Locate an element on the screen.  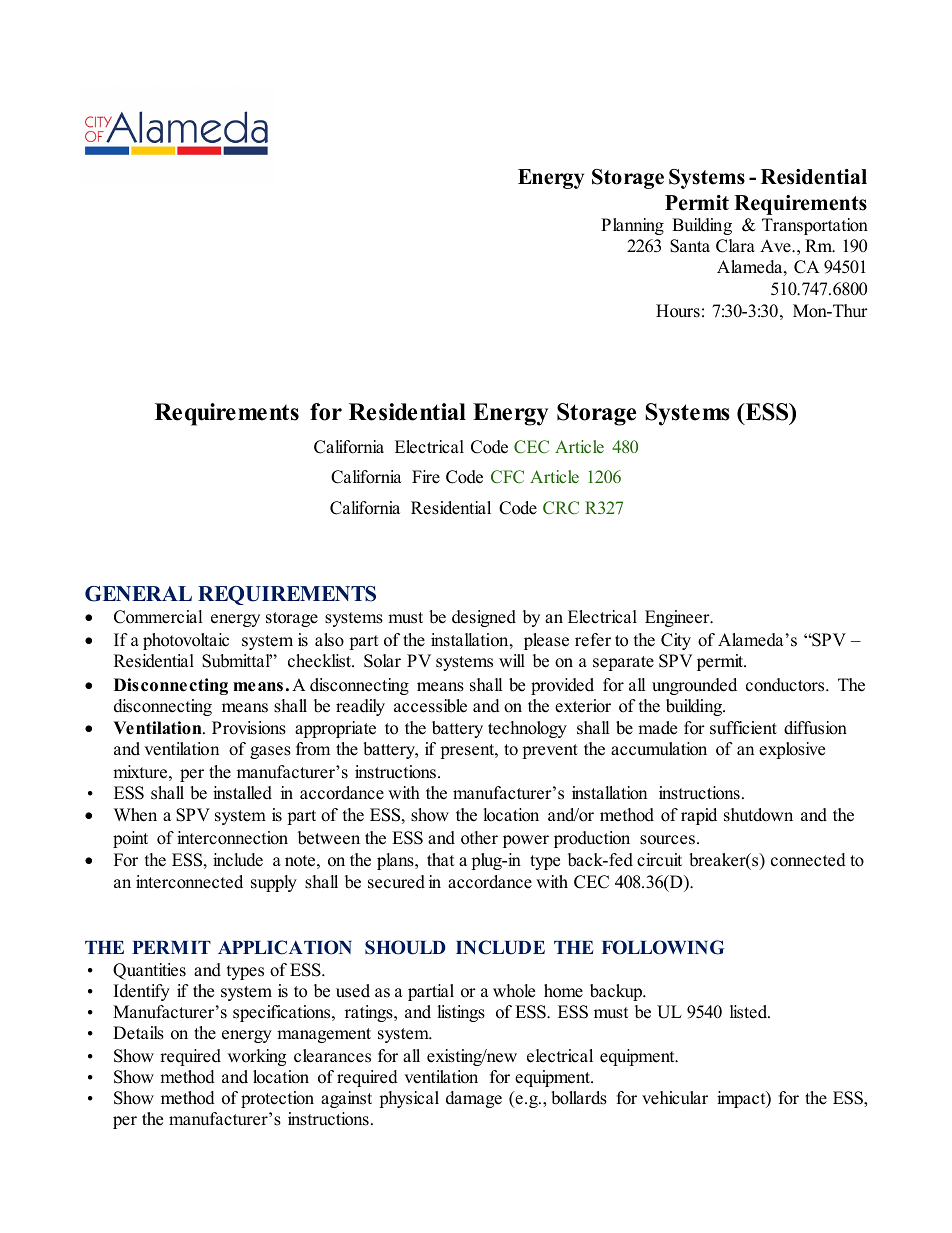
ungrounded is located at coordinates (694, 686).
